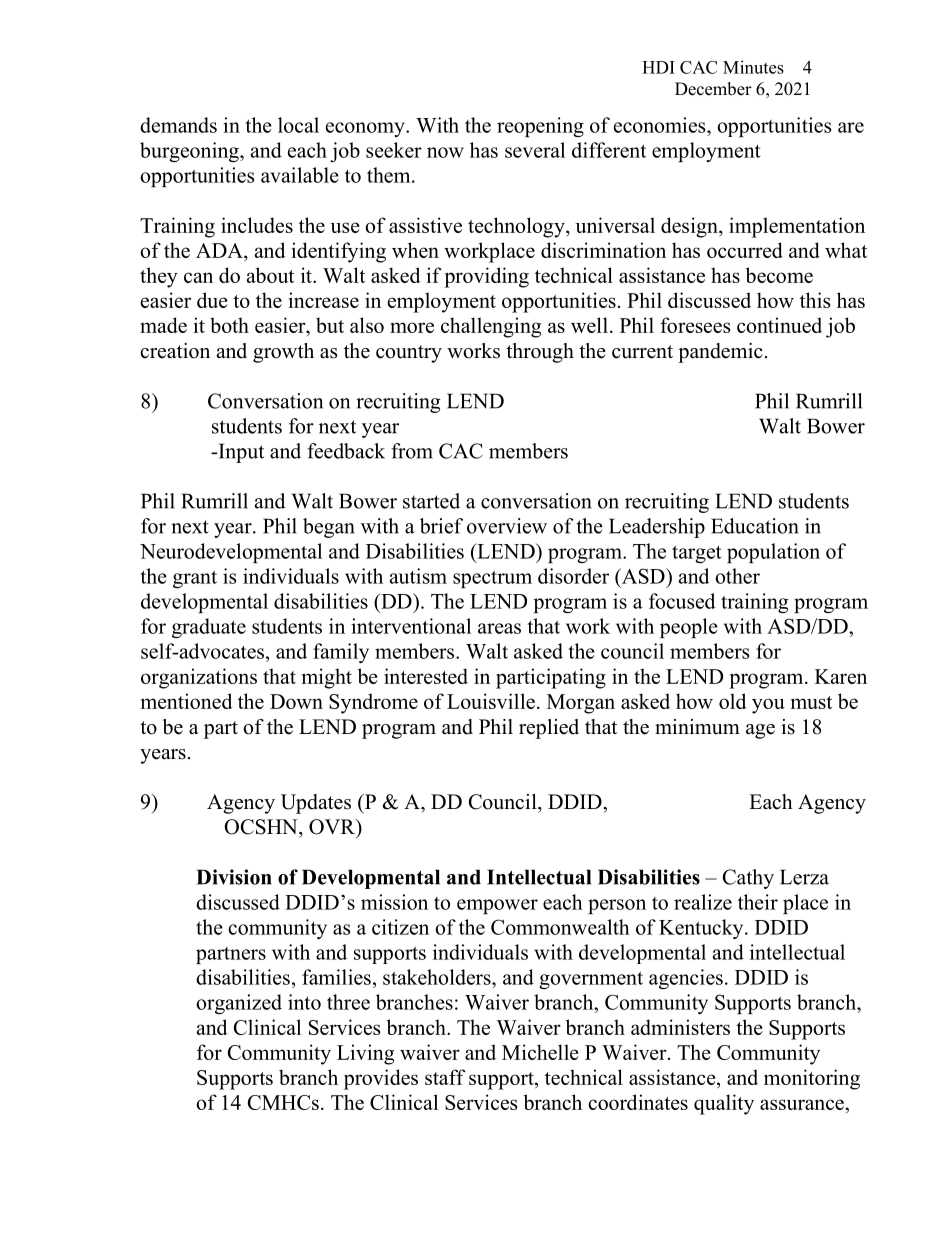 This screenshot has height=1233, width=952. What do you see at coordinates (212, 300) in the screenshot?
I see `due` at bounding box center [212, 300].
